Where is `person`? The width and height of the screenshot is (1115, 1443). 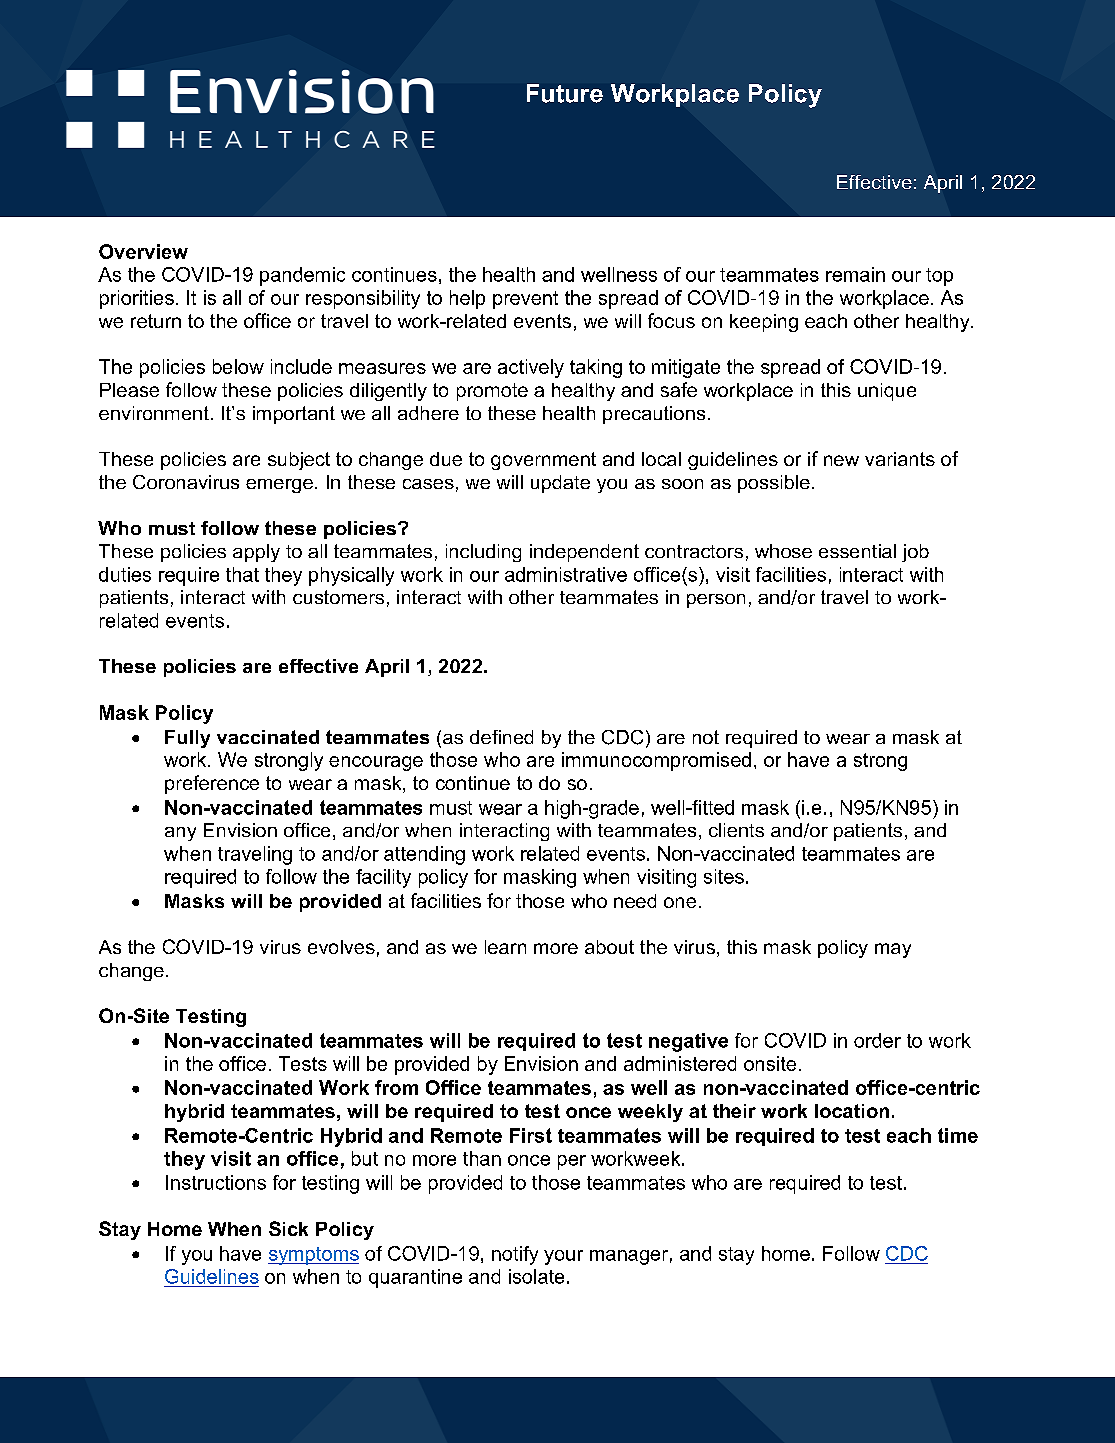
person is located at coordinates (716, 601).
